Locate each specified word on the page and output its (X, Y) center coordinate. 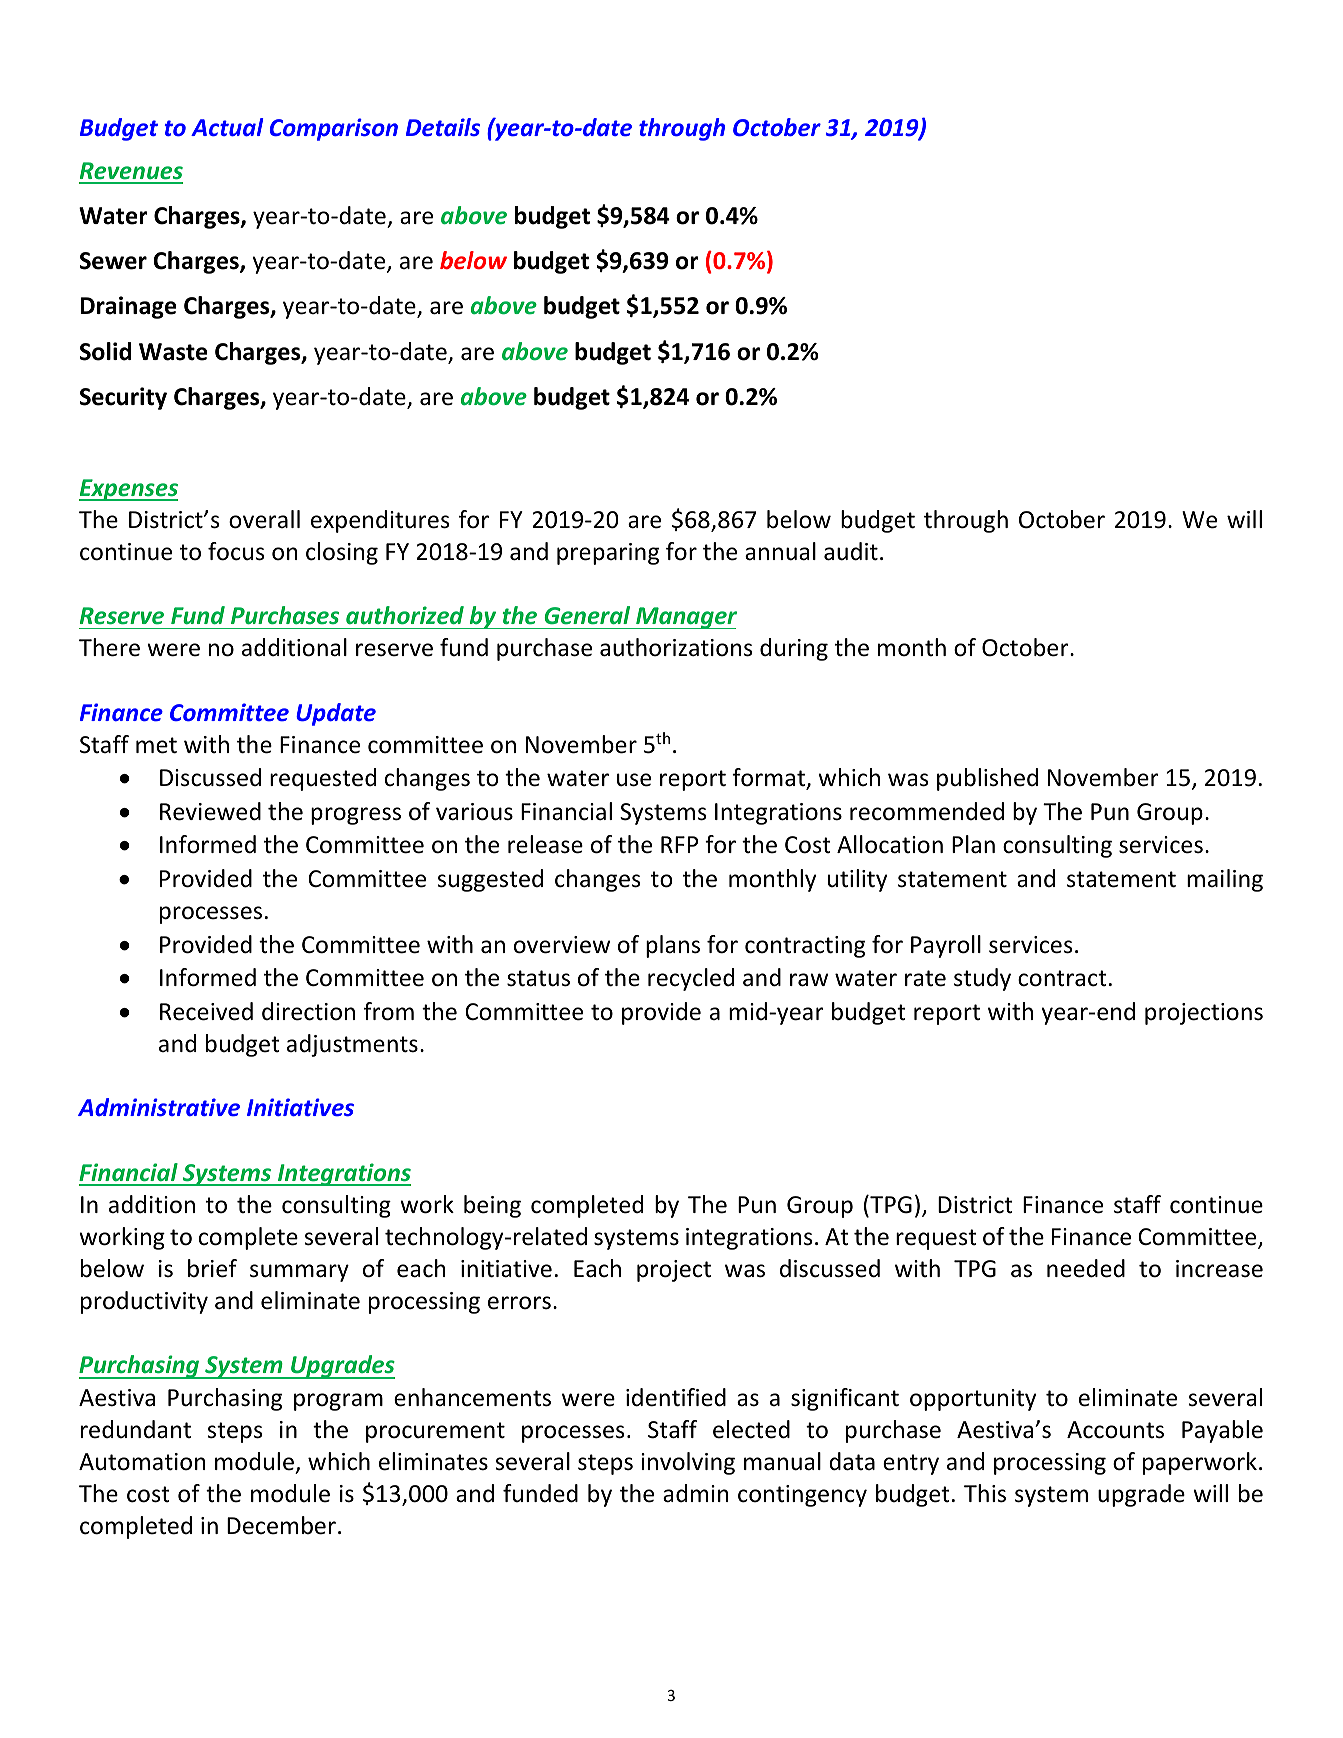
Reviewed (210, 811)
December (281, 1525)
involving (688, 1463)
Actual (227, 127)
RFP (679, 844)
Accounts (1115, 1430)
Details (443, 127)
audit (851, 551)
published (987, 779)
